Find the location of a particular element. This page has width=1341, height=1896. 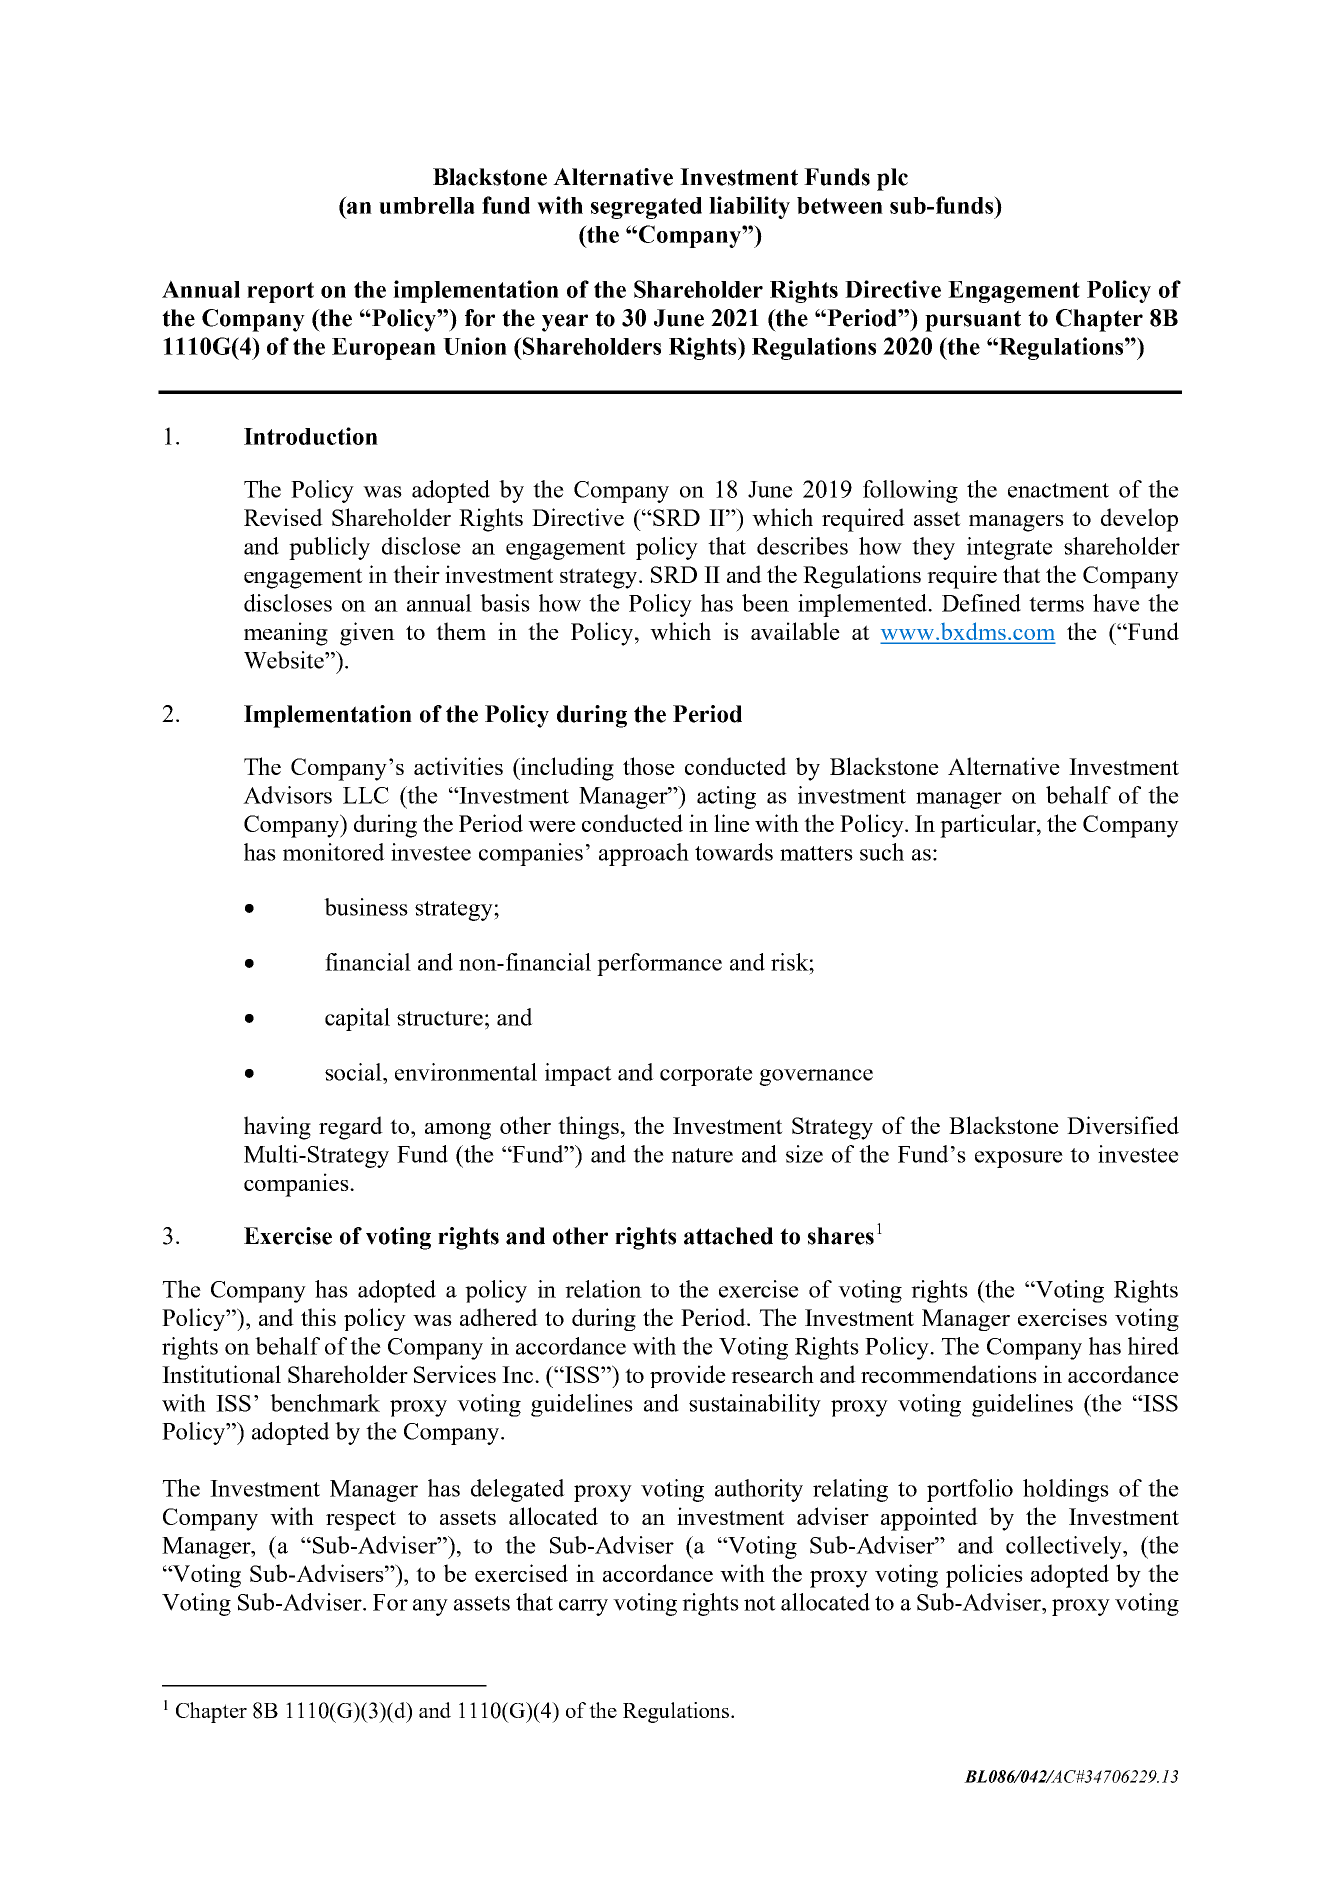

exposure is located at coordinates (1019, 1159).
